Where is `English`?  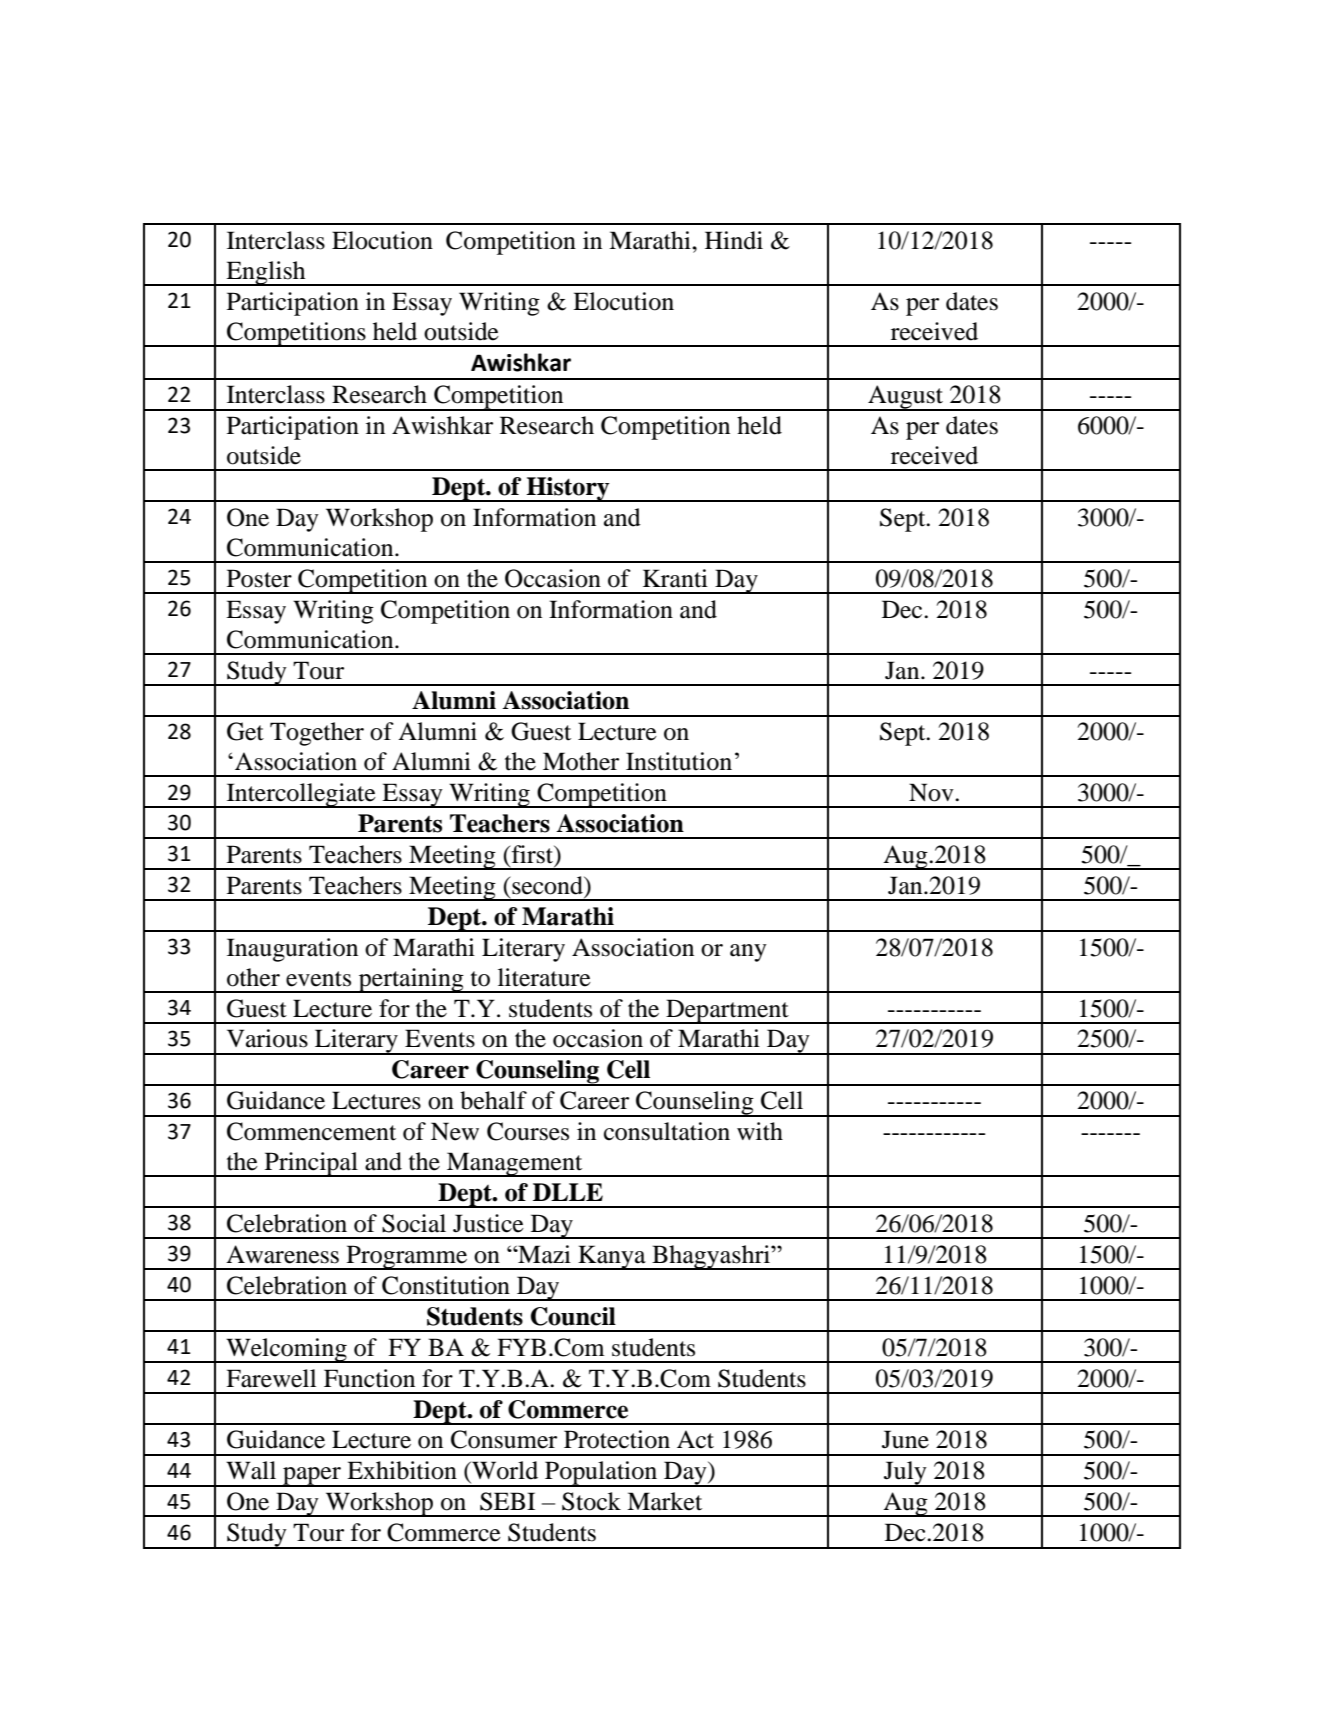
English is located at coordinates (266, 273).
